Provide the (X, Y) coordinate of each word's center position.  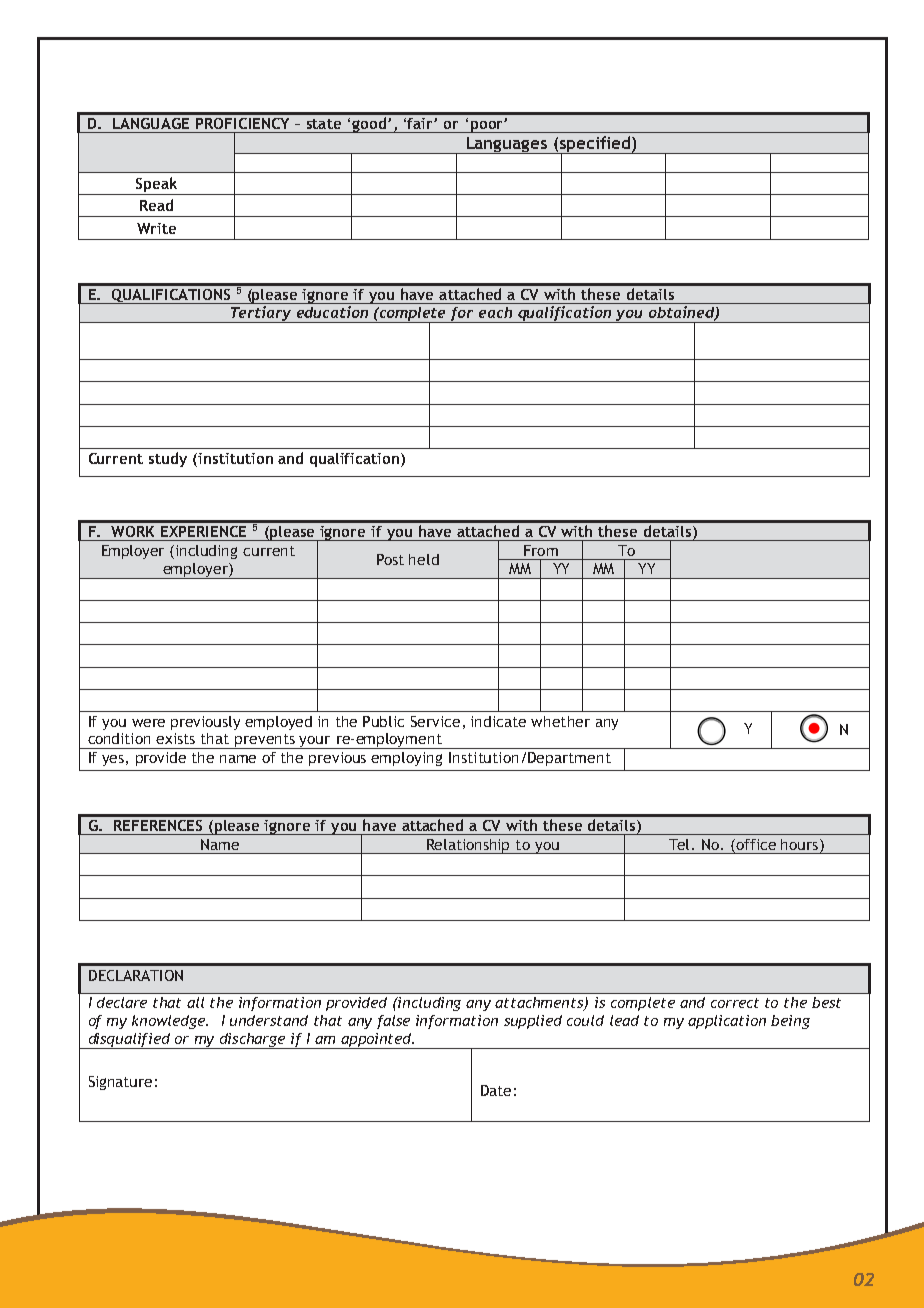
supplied (533, 1022)
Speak (156, 186)
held (424, 559)
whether (560, 721)
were (148, 723)
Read (156, 205)
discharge (253, 1041)
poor (486, 127)
